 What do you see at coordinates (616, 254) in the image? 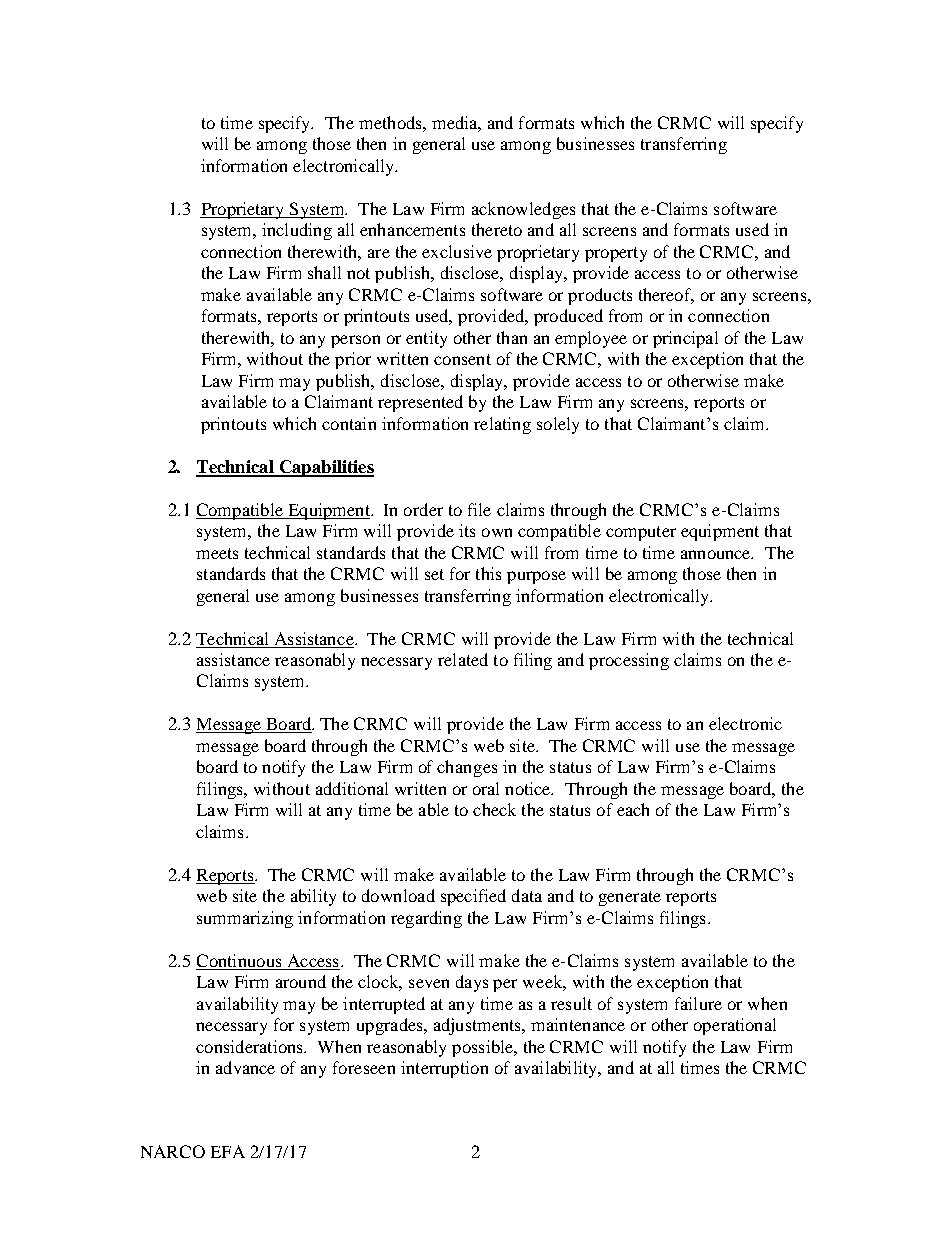
I see `property` at bounding box center [616, 254].
